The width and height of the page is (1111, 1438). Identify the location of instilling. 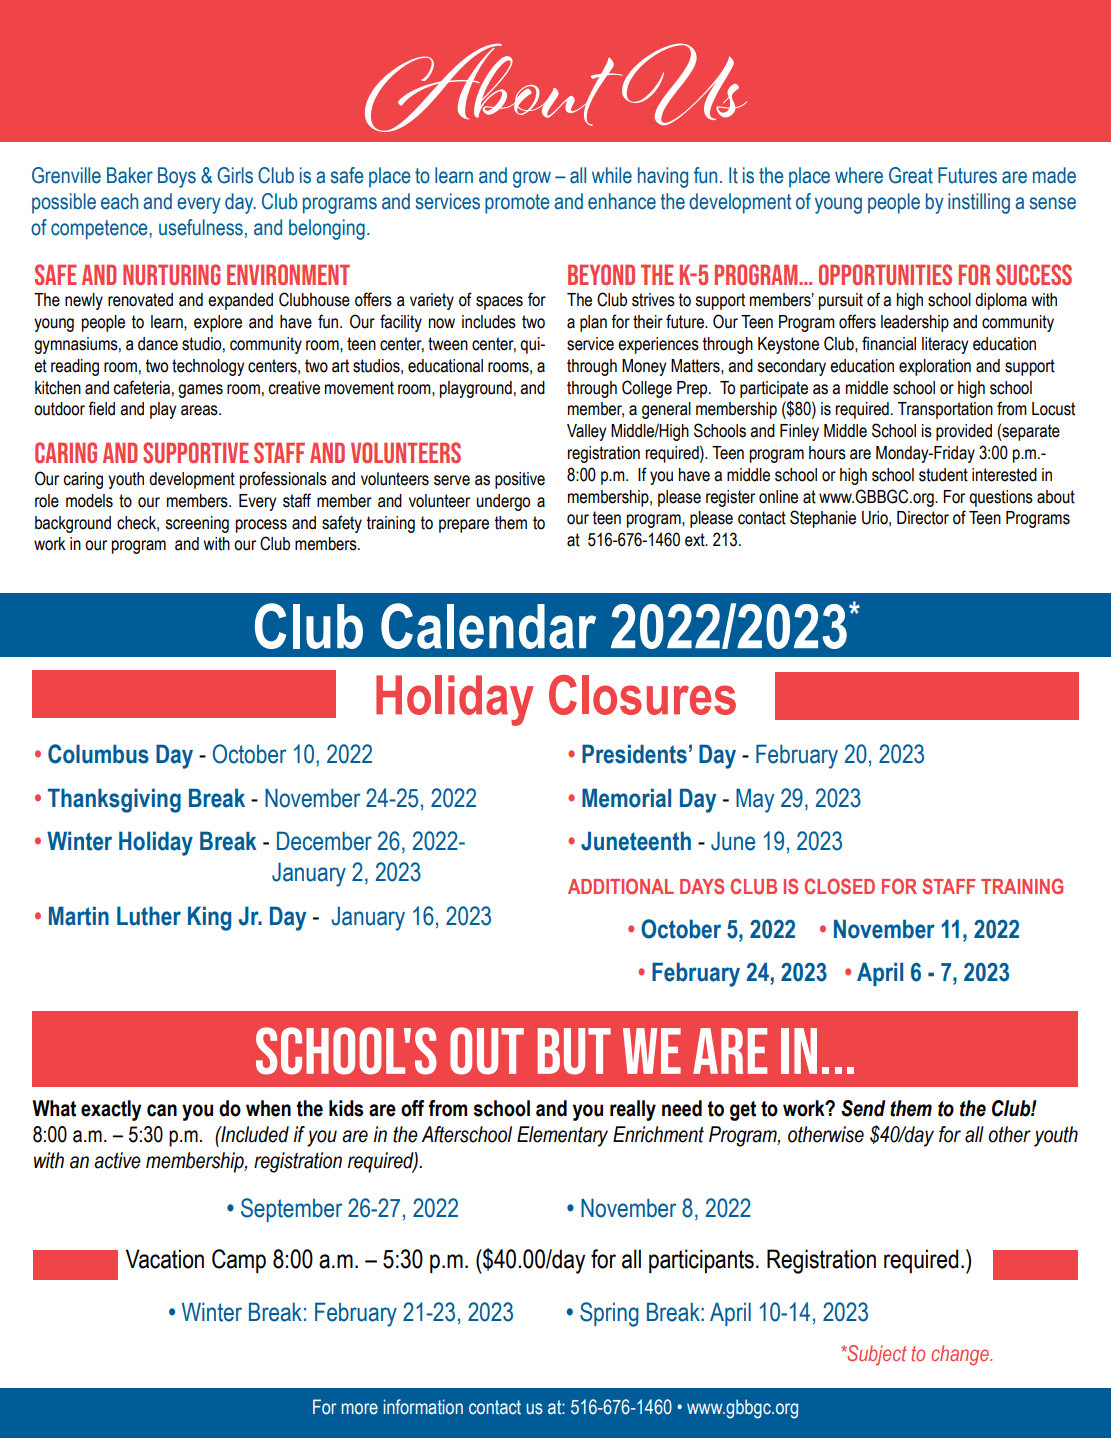
(979, 203).
